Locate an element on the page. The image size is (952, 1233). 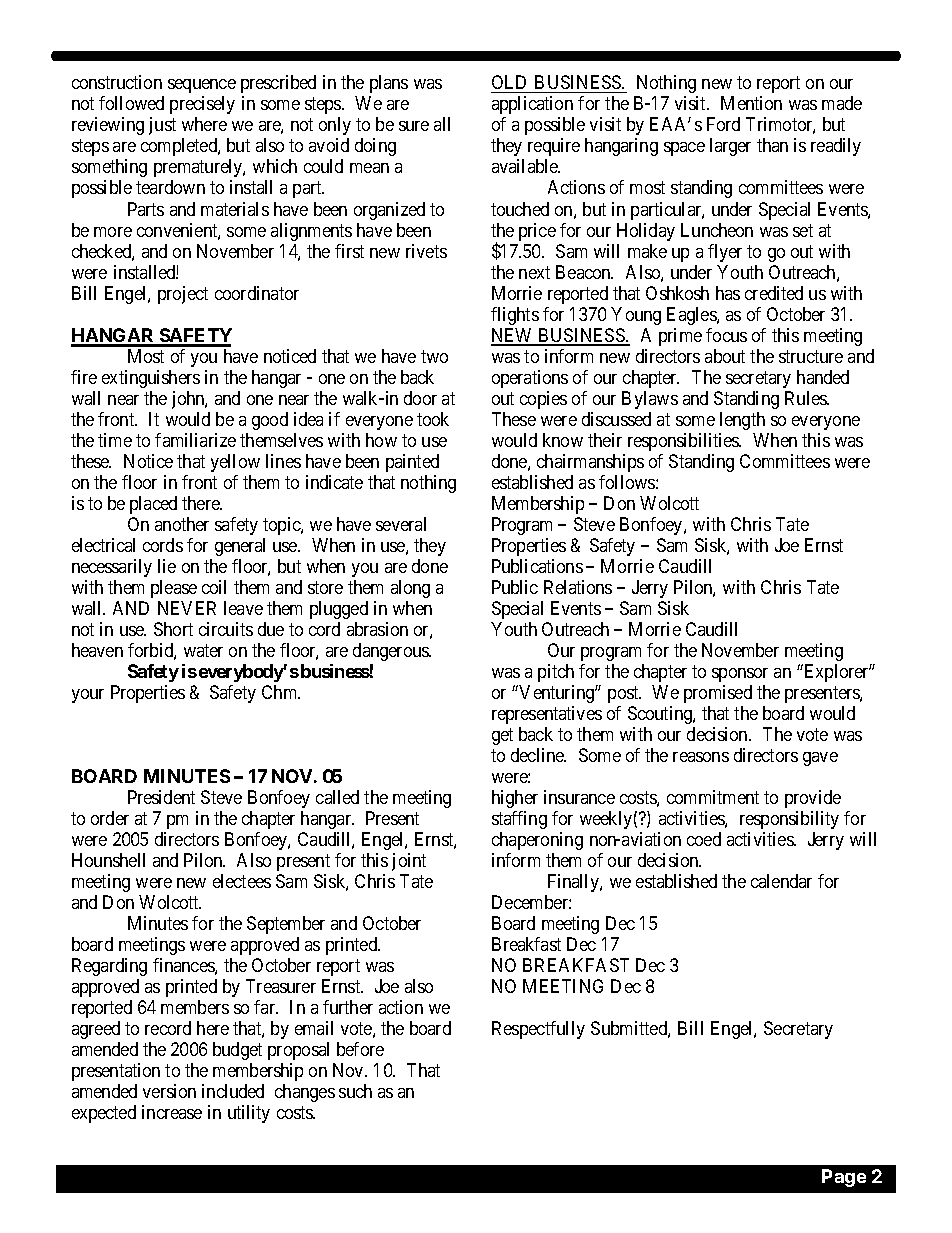
Page is located at coordinates (844, 1178).
